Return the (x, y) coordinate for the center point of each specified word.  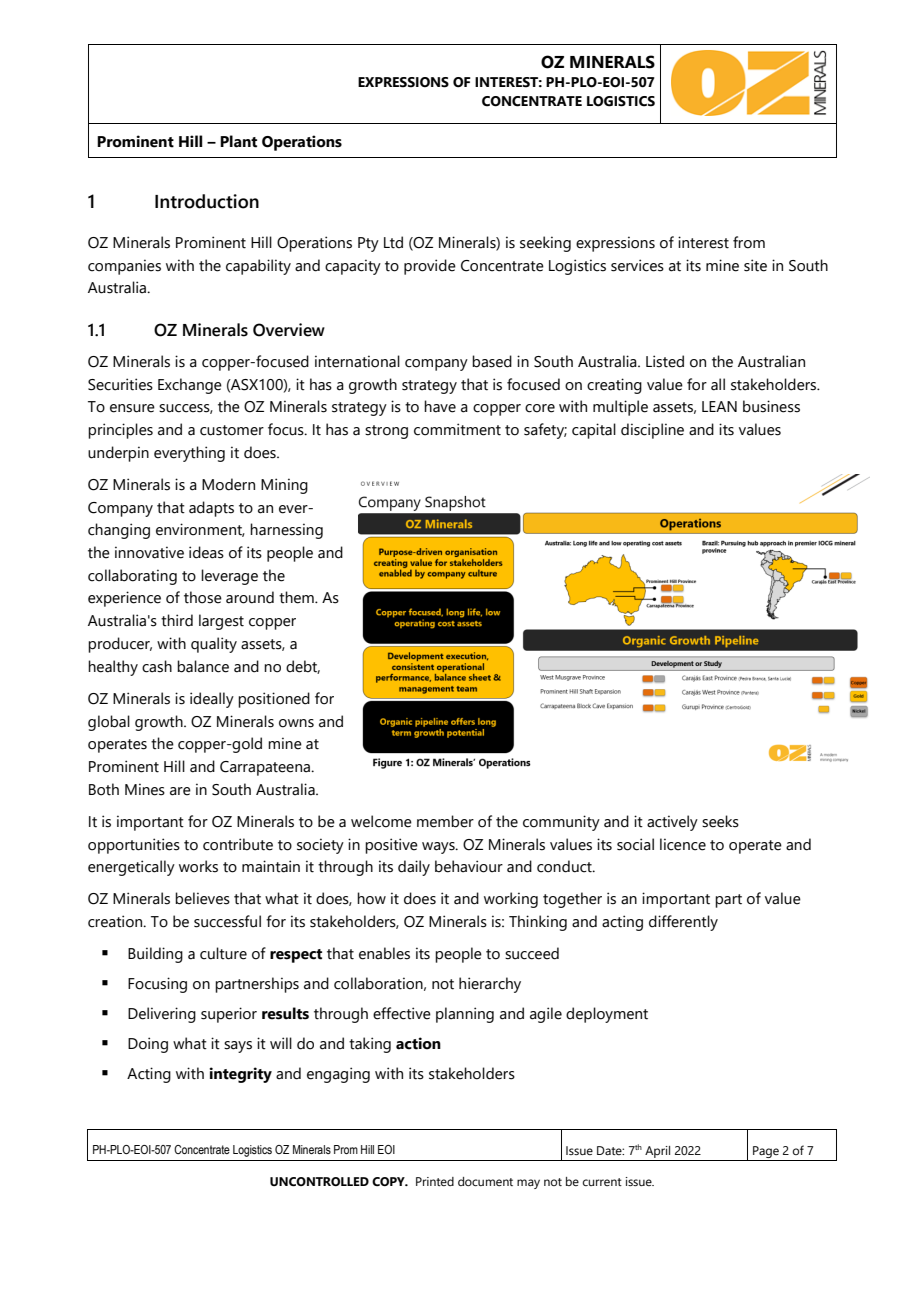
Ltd (393, 242)
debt (303, 667)
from (749, 242)
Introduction (207, 201)
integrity (240, 1075)
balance (203, 666)
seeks (720, 821)
